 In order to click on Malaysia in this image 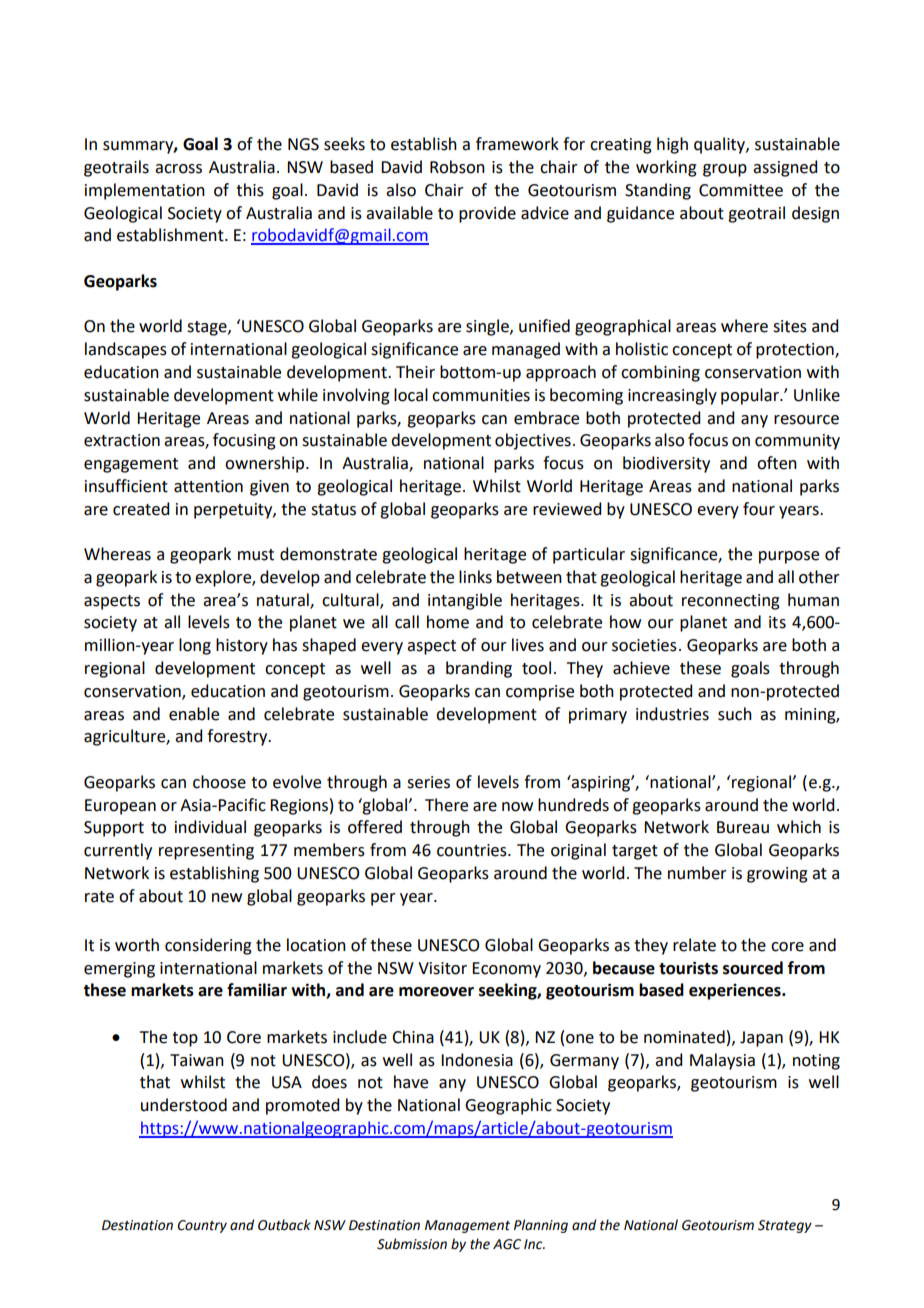, I will do `click(722, 1061)`.
